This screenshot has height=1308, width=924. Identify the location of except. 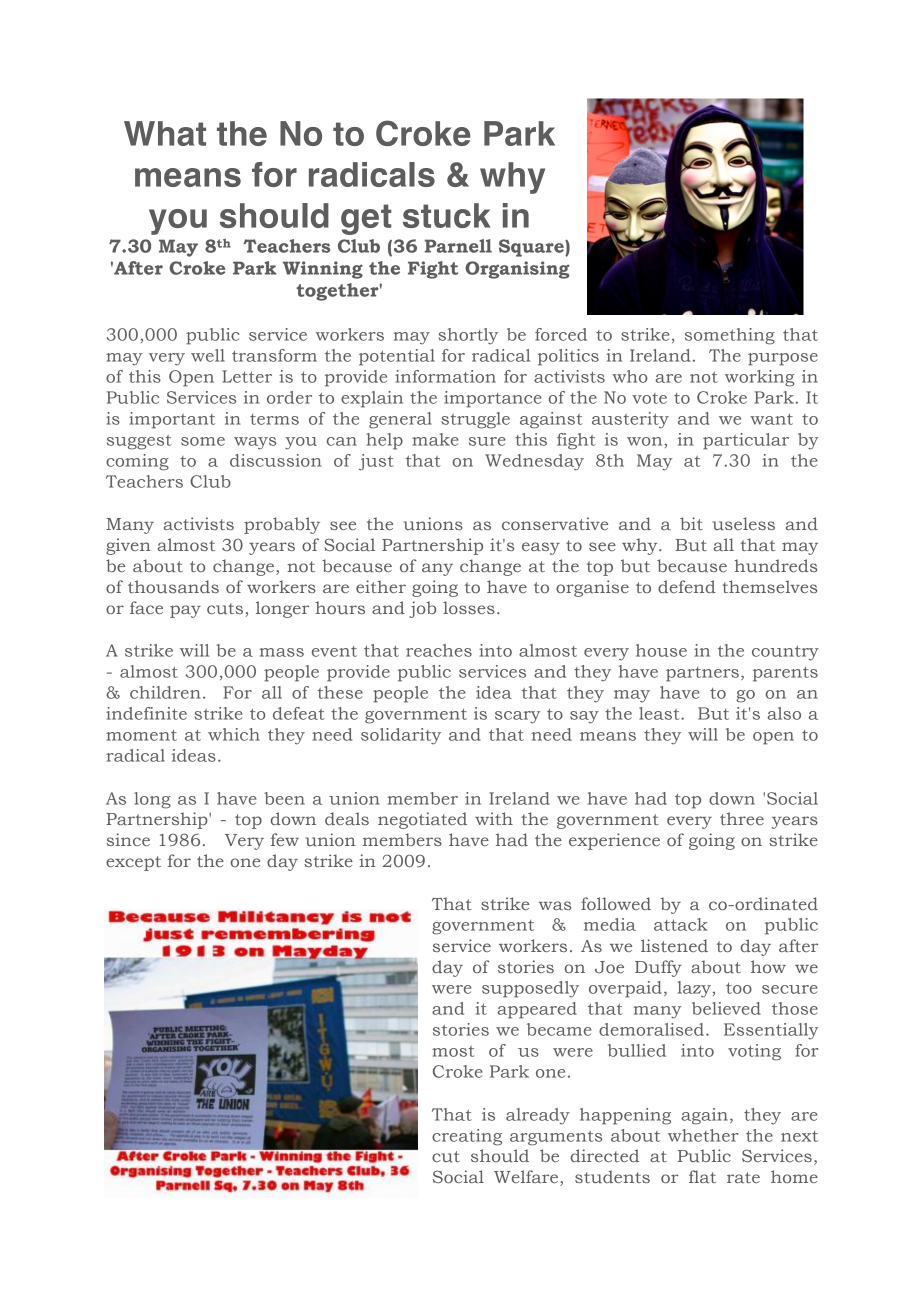
(133, 863).
